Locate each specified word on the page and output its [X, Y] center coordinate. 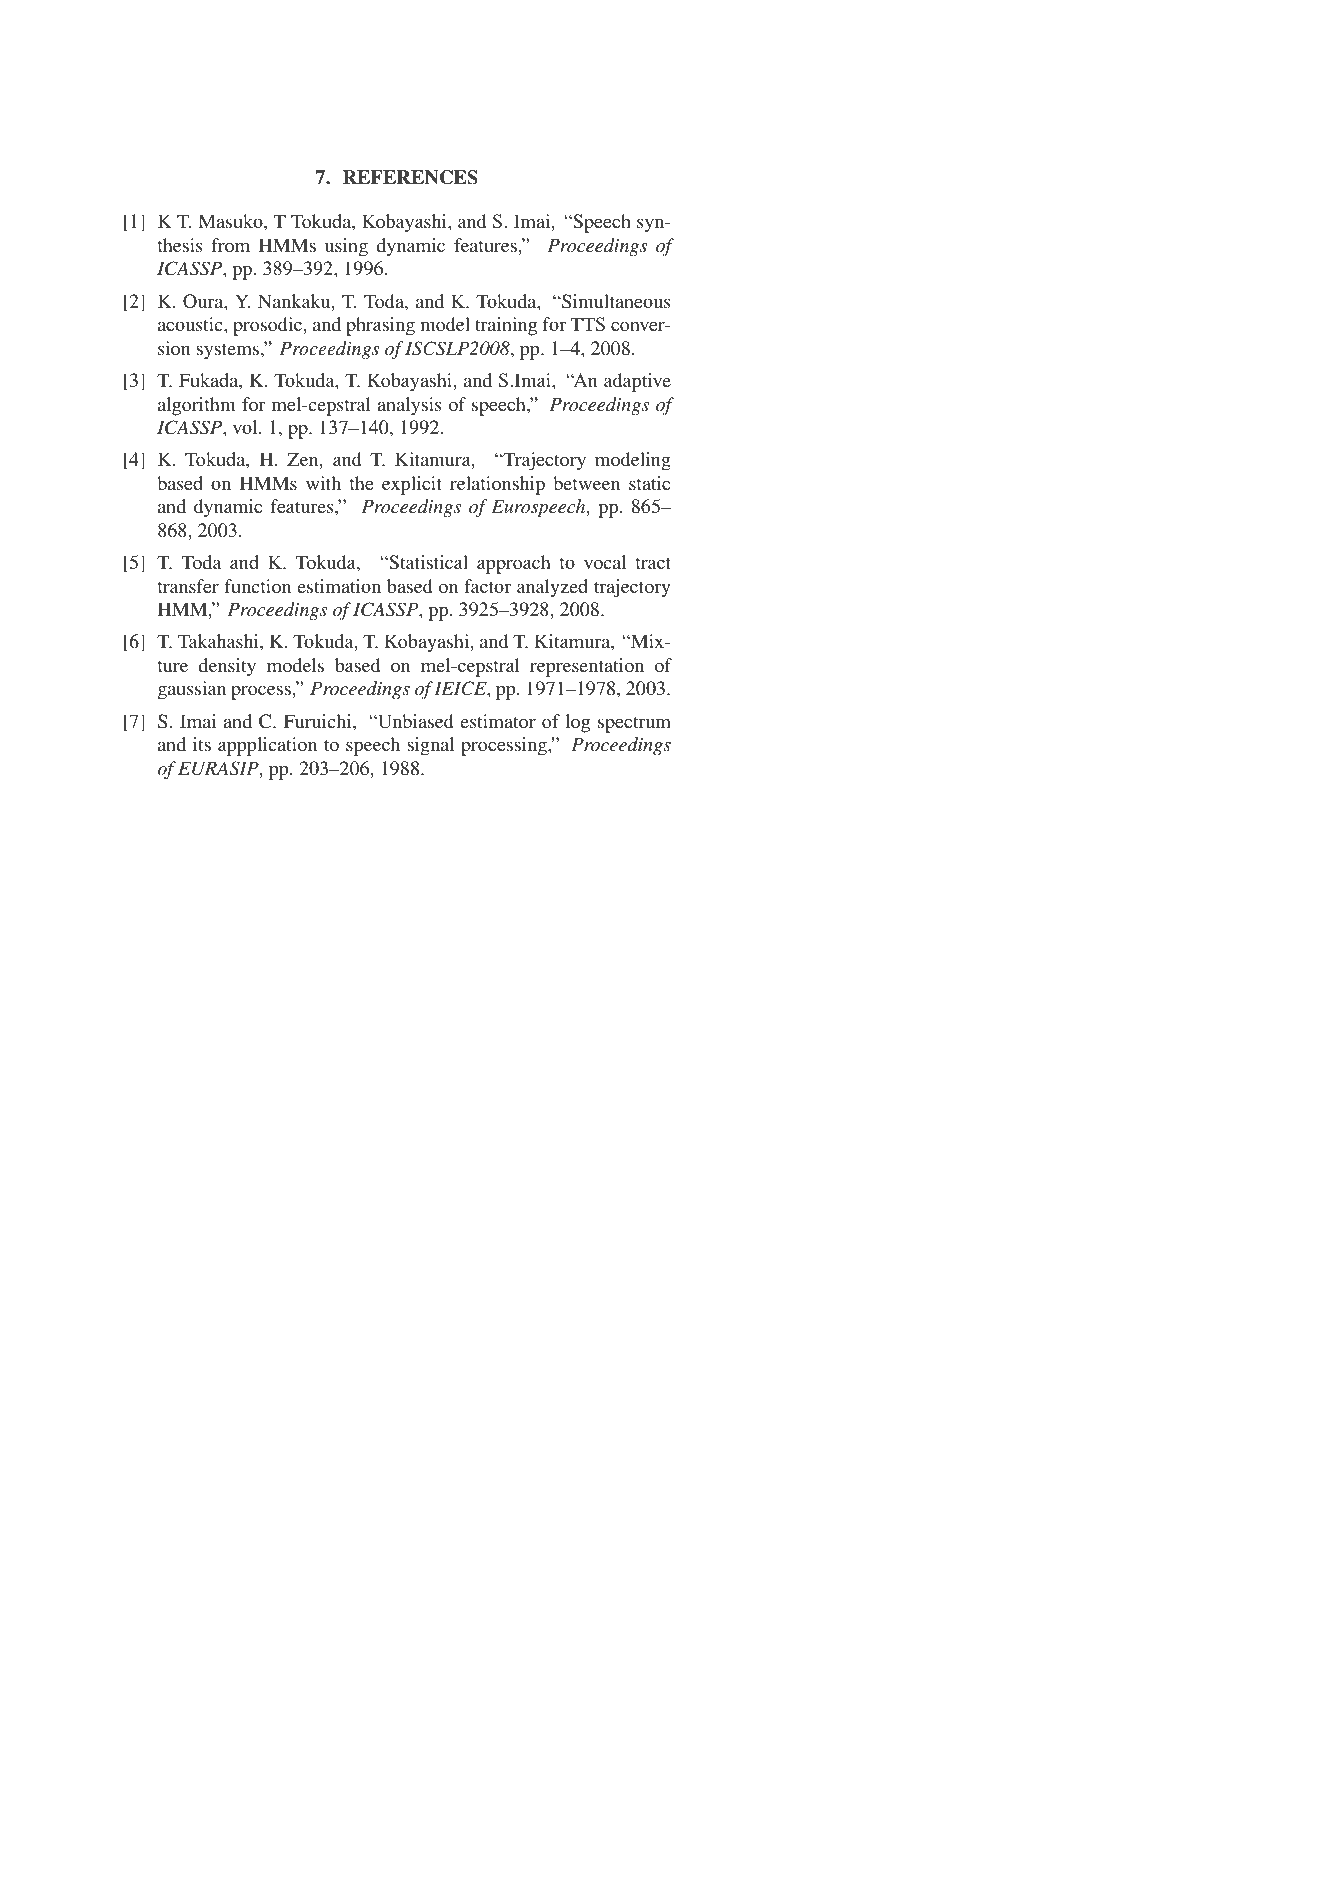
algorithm [197, 406]
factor [487, 586]
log [577, 723]
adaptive [637, 382]
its [202, 744]
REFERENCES [410, 177]
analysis [409, 406]
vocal [605, 562]
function [258, 586]
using [346, 247]
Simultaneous [615, 301]
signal [431, 746]
